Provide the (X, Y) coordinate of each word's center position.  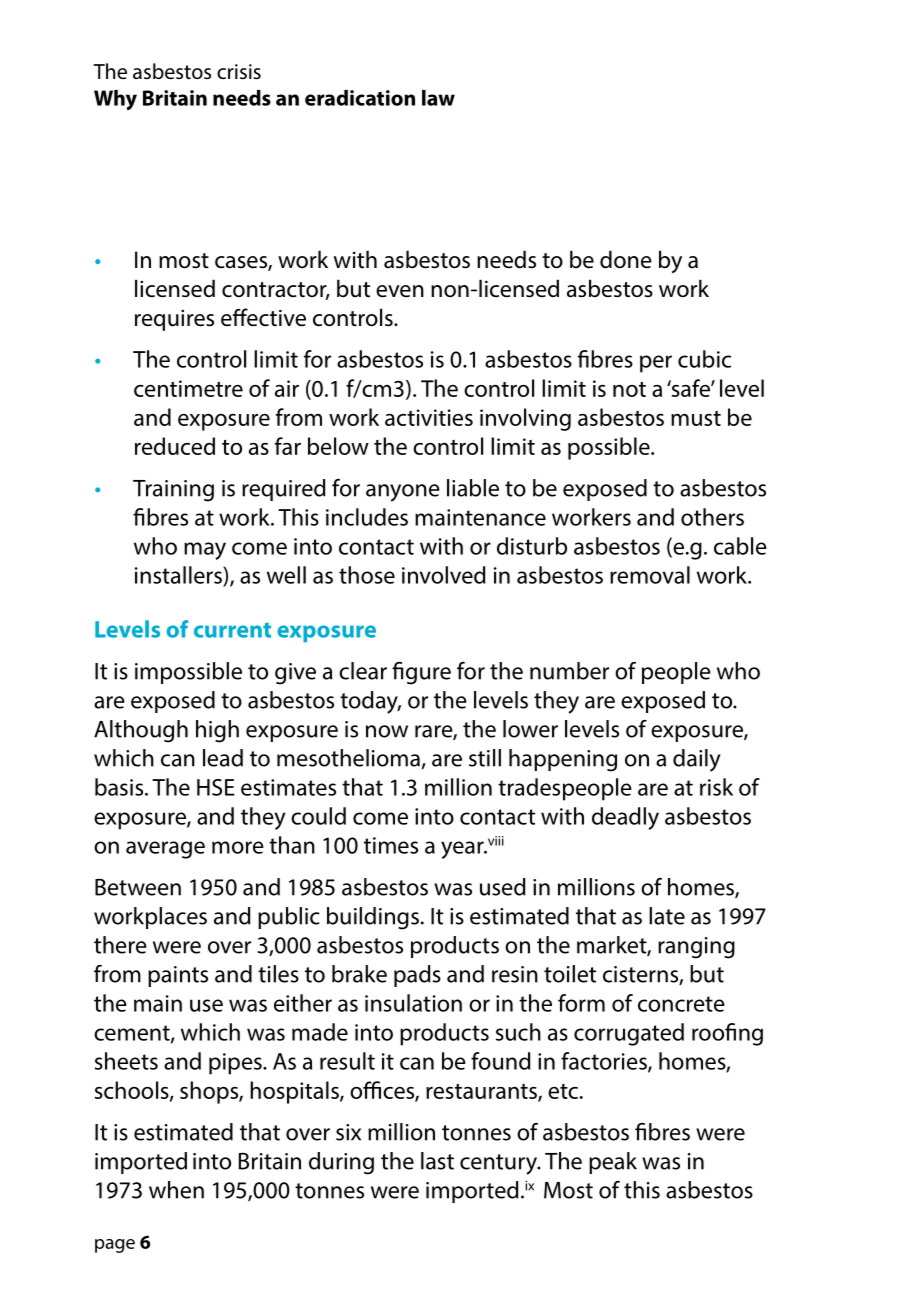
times (391, 845)
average (165, 850)
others (712, 517)
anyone (403, 493)
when (176, 1190)
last (437, 1161)
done (626, 259)
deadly (625, 818)
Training (173, 491)
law (438, 98)
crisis (239, 71)
